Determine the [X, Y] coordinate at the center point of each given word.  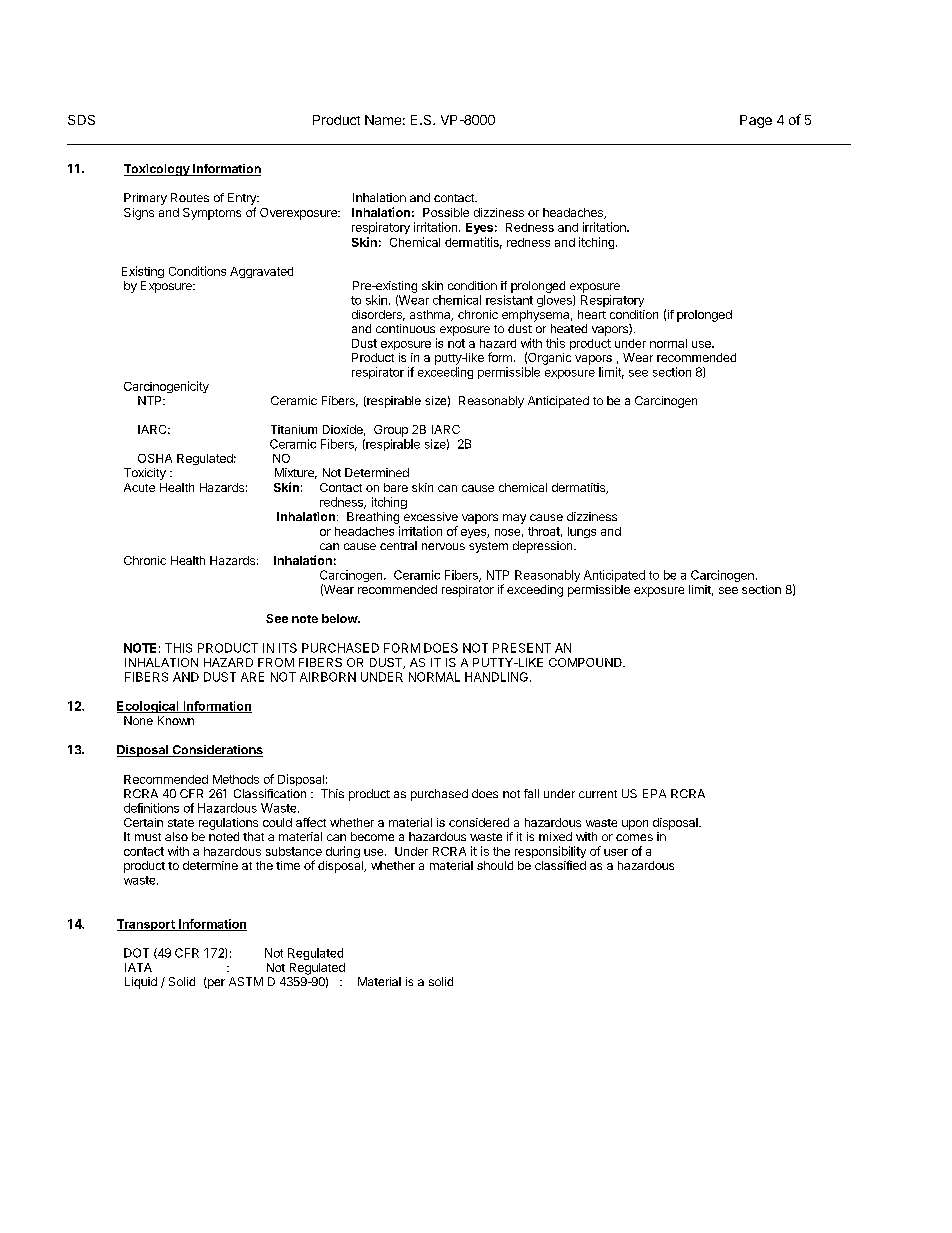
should [495, 865]
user [616, 852]
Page [756, 121]
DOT [136, 953]
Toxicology [158, 170]
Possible [446, 212]
